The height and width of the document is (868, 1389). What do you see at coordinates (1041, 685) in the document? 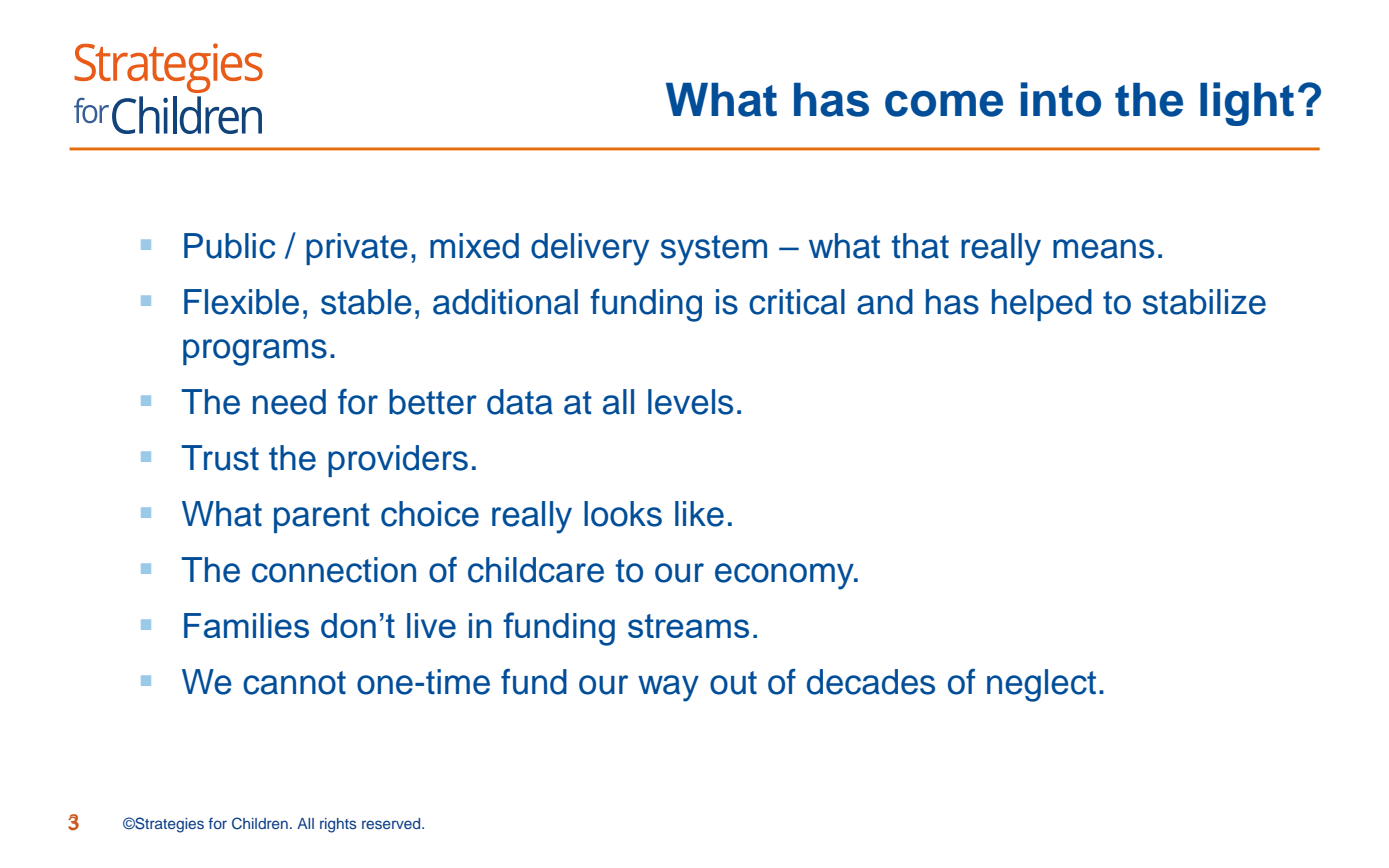
I see `neglect` at bounding box center [1041, 685].
